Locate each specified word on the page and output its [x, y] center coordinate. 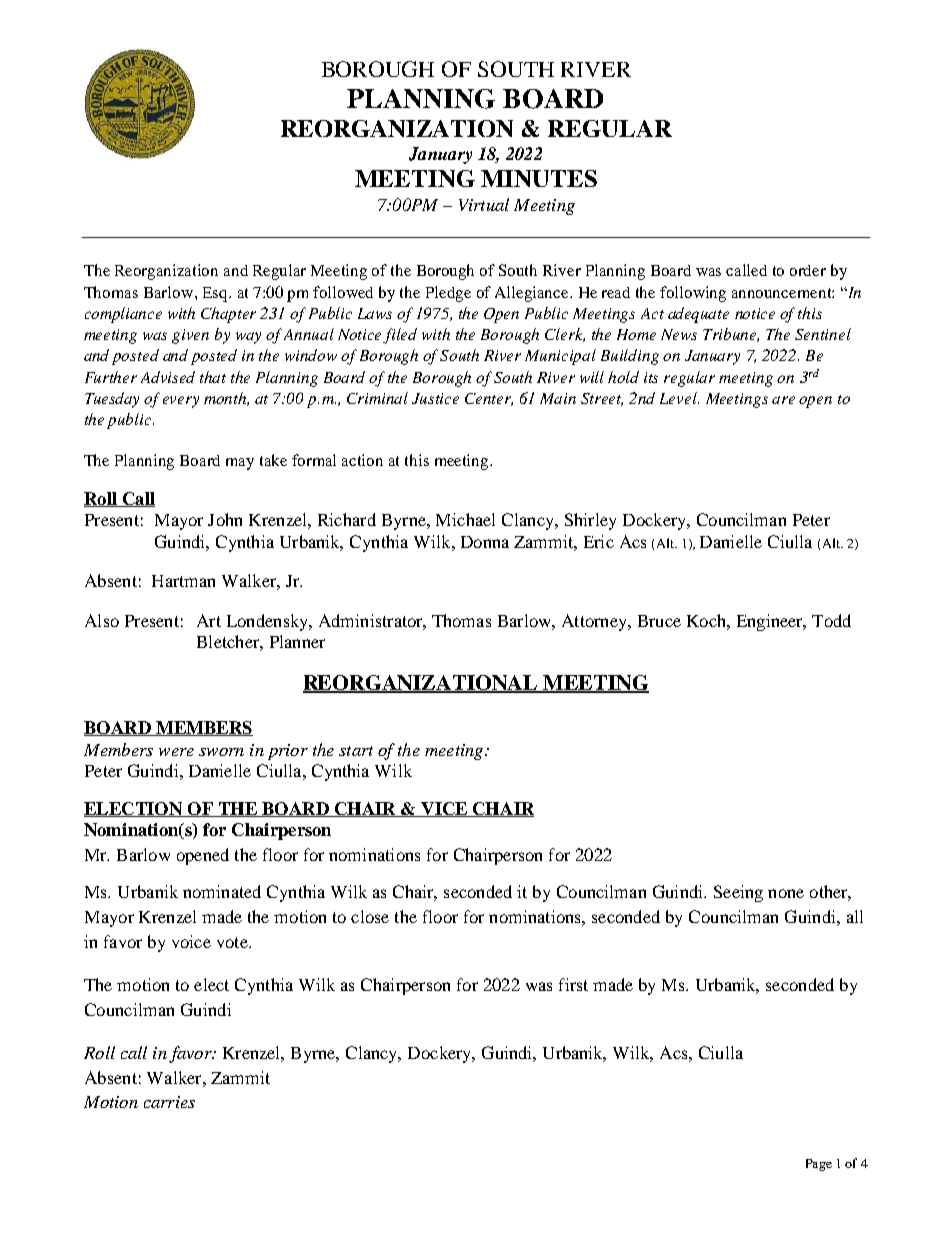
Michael [465, 519]
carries [169, 1102]
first [573, 984]
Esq [216, 294]
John [225, 519]
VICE [444, 809]
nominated [222, 891]
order [808, 270]
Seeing [738, 893]
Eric [599, 541]
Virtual [484, 204]
